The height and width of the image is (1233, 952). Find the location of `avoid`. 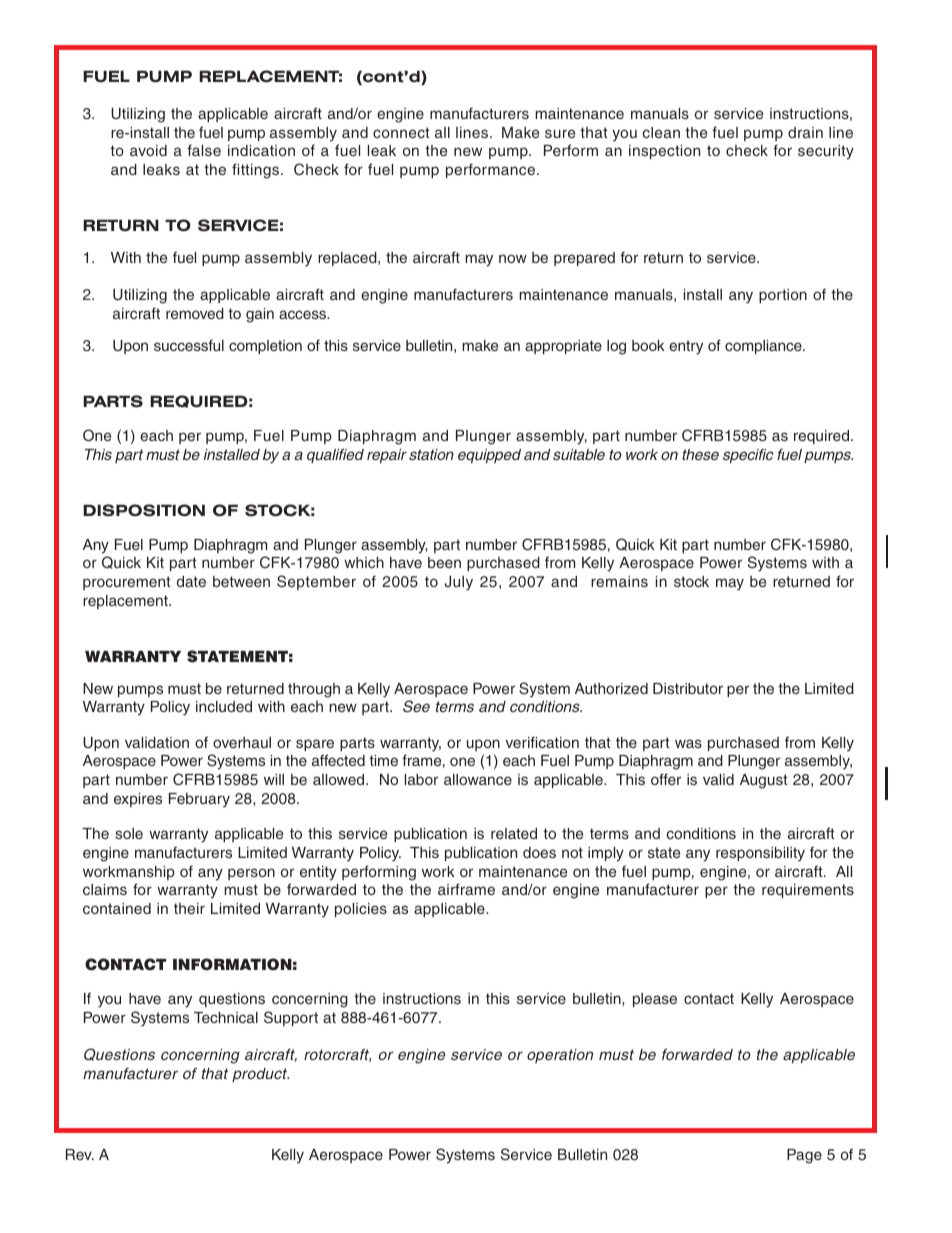

avoid is located at coordinates (148, 150).
